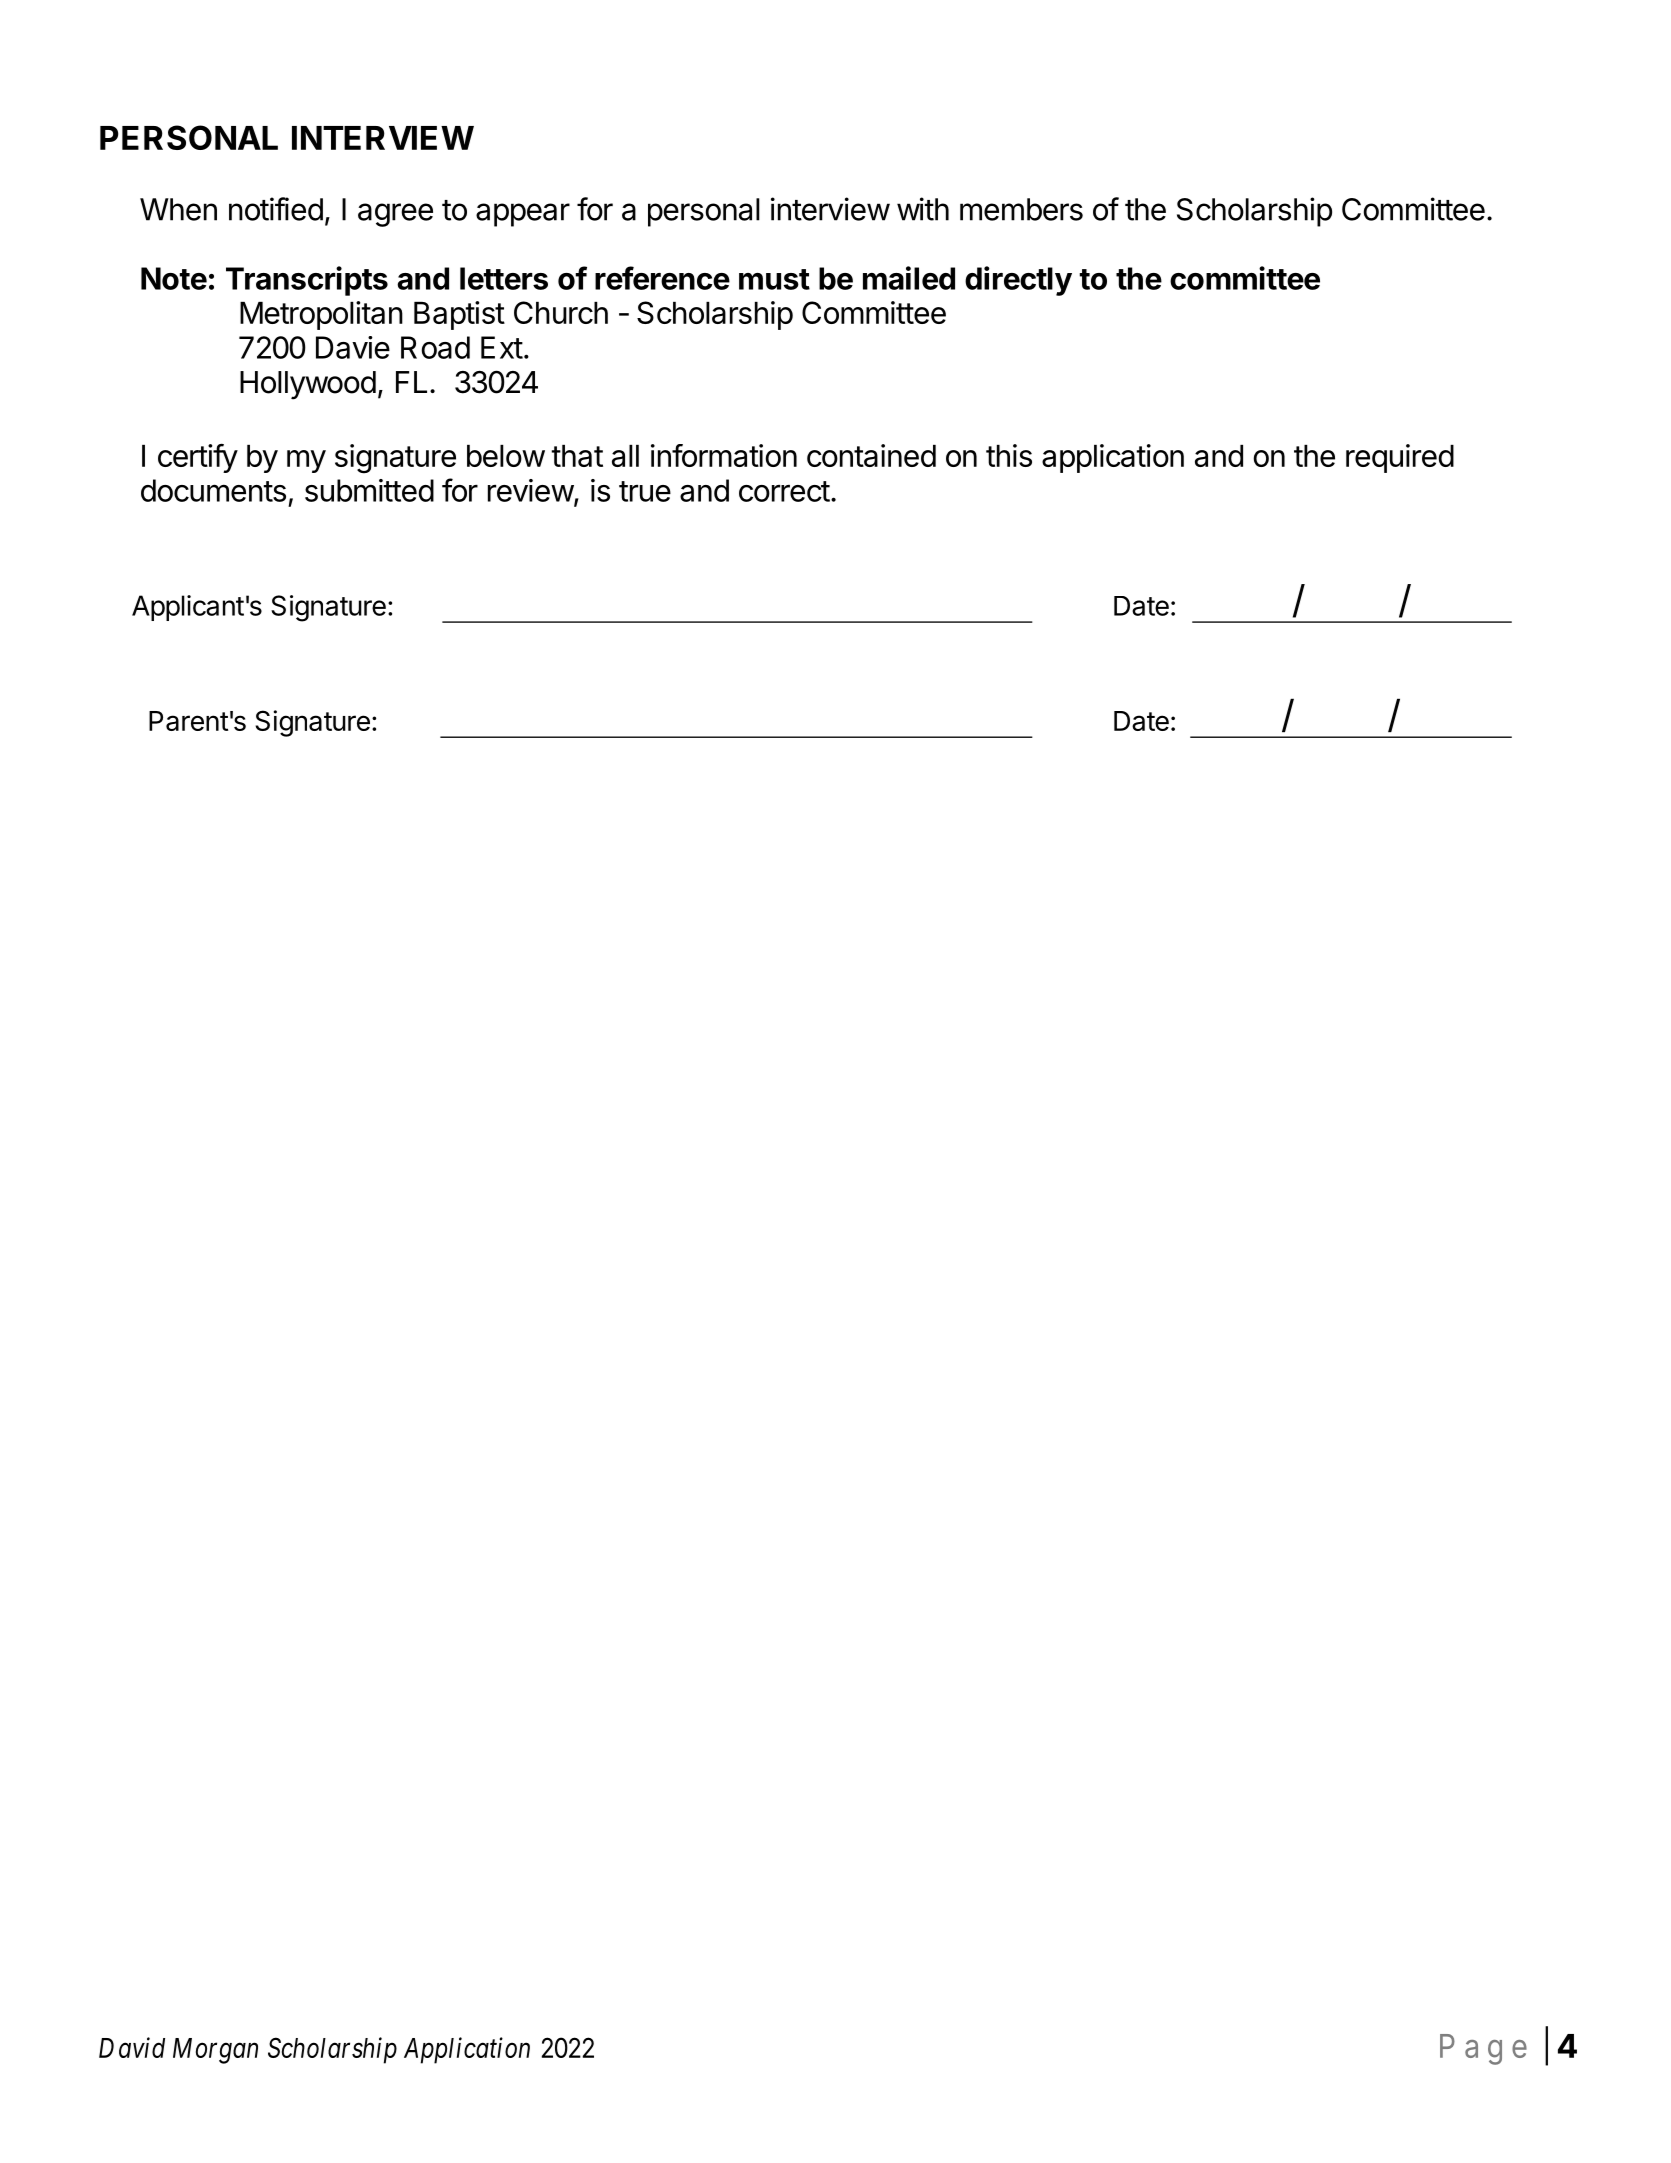 Image resolution: width=1671 pixels, height=2163 pixels. Describe the element at coordinates (784, 491) in the image. I see `correct` at that location.
